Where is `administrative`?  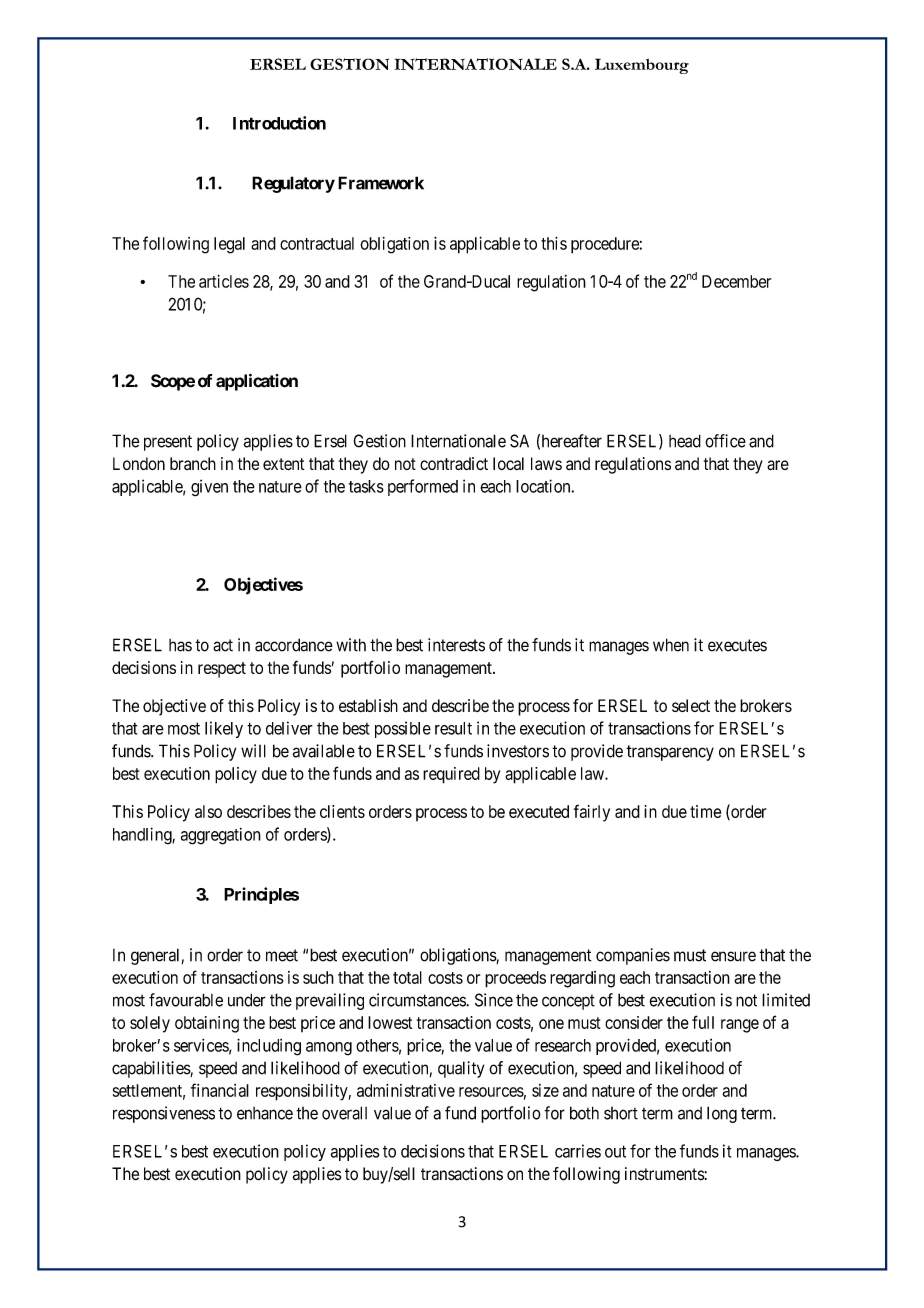
administrative is located at coordinates (406, 1090).
